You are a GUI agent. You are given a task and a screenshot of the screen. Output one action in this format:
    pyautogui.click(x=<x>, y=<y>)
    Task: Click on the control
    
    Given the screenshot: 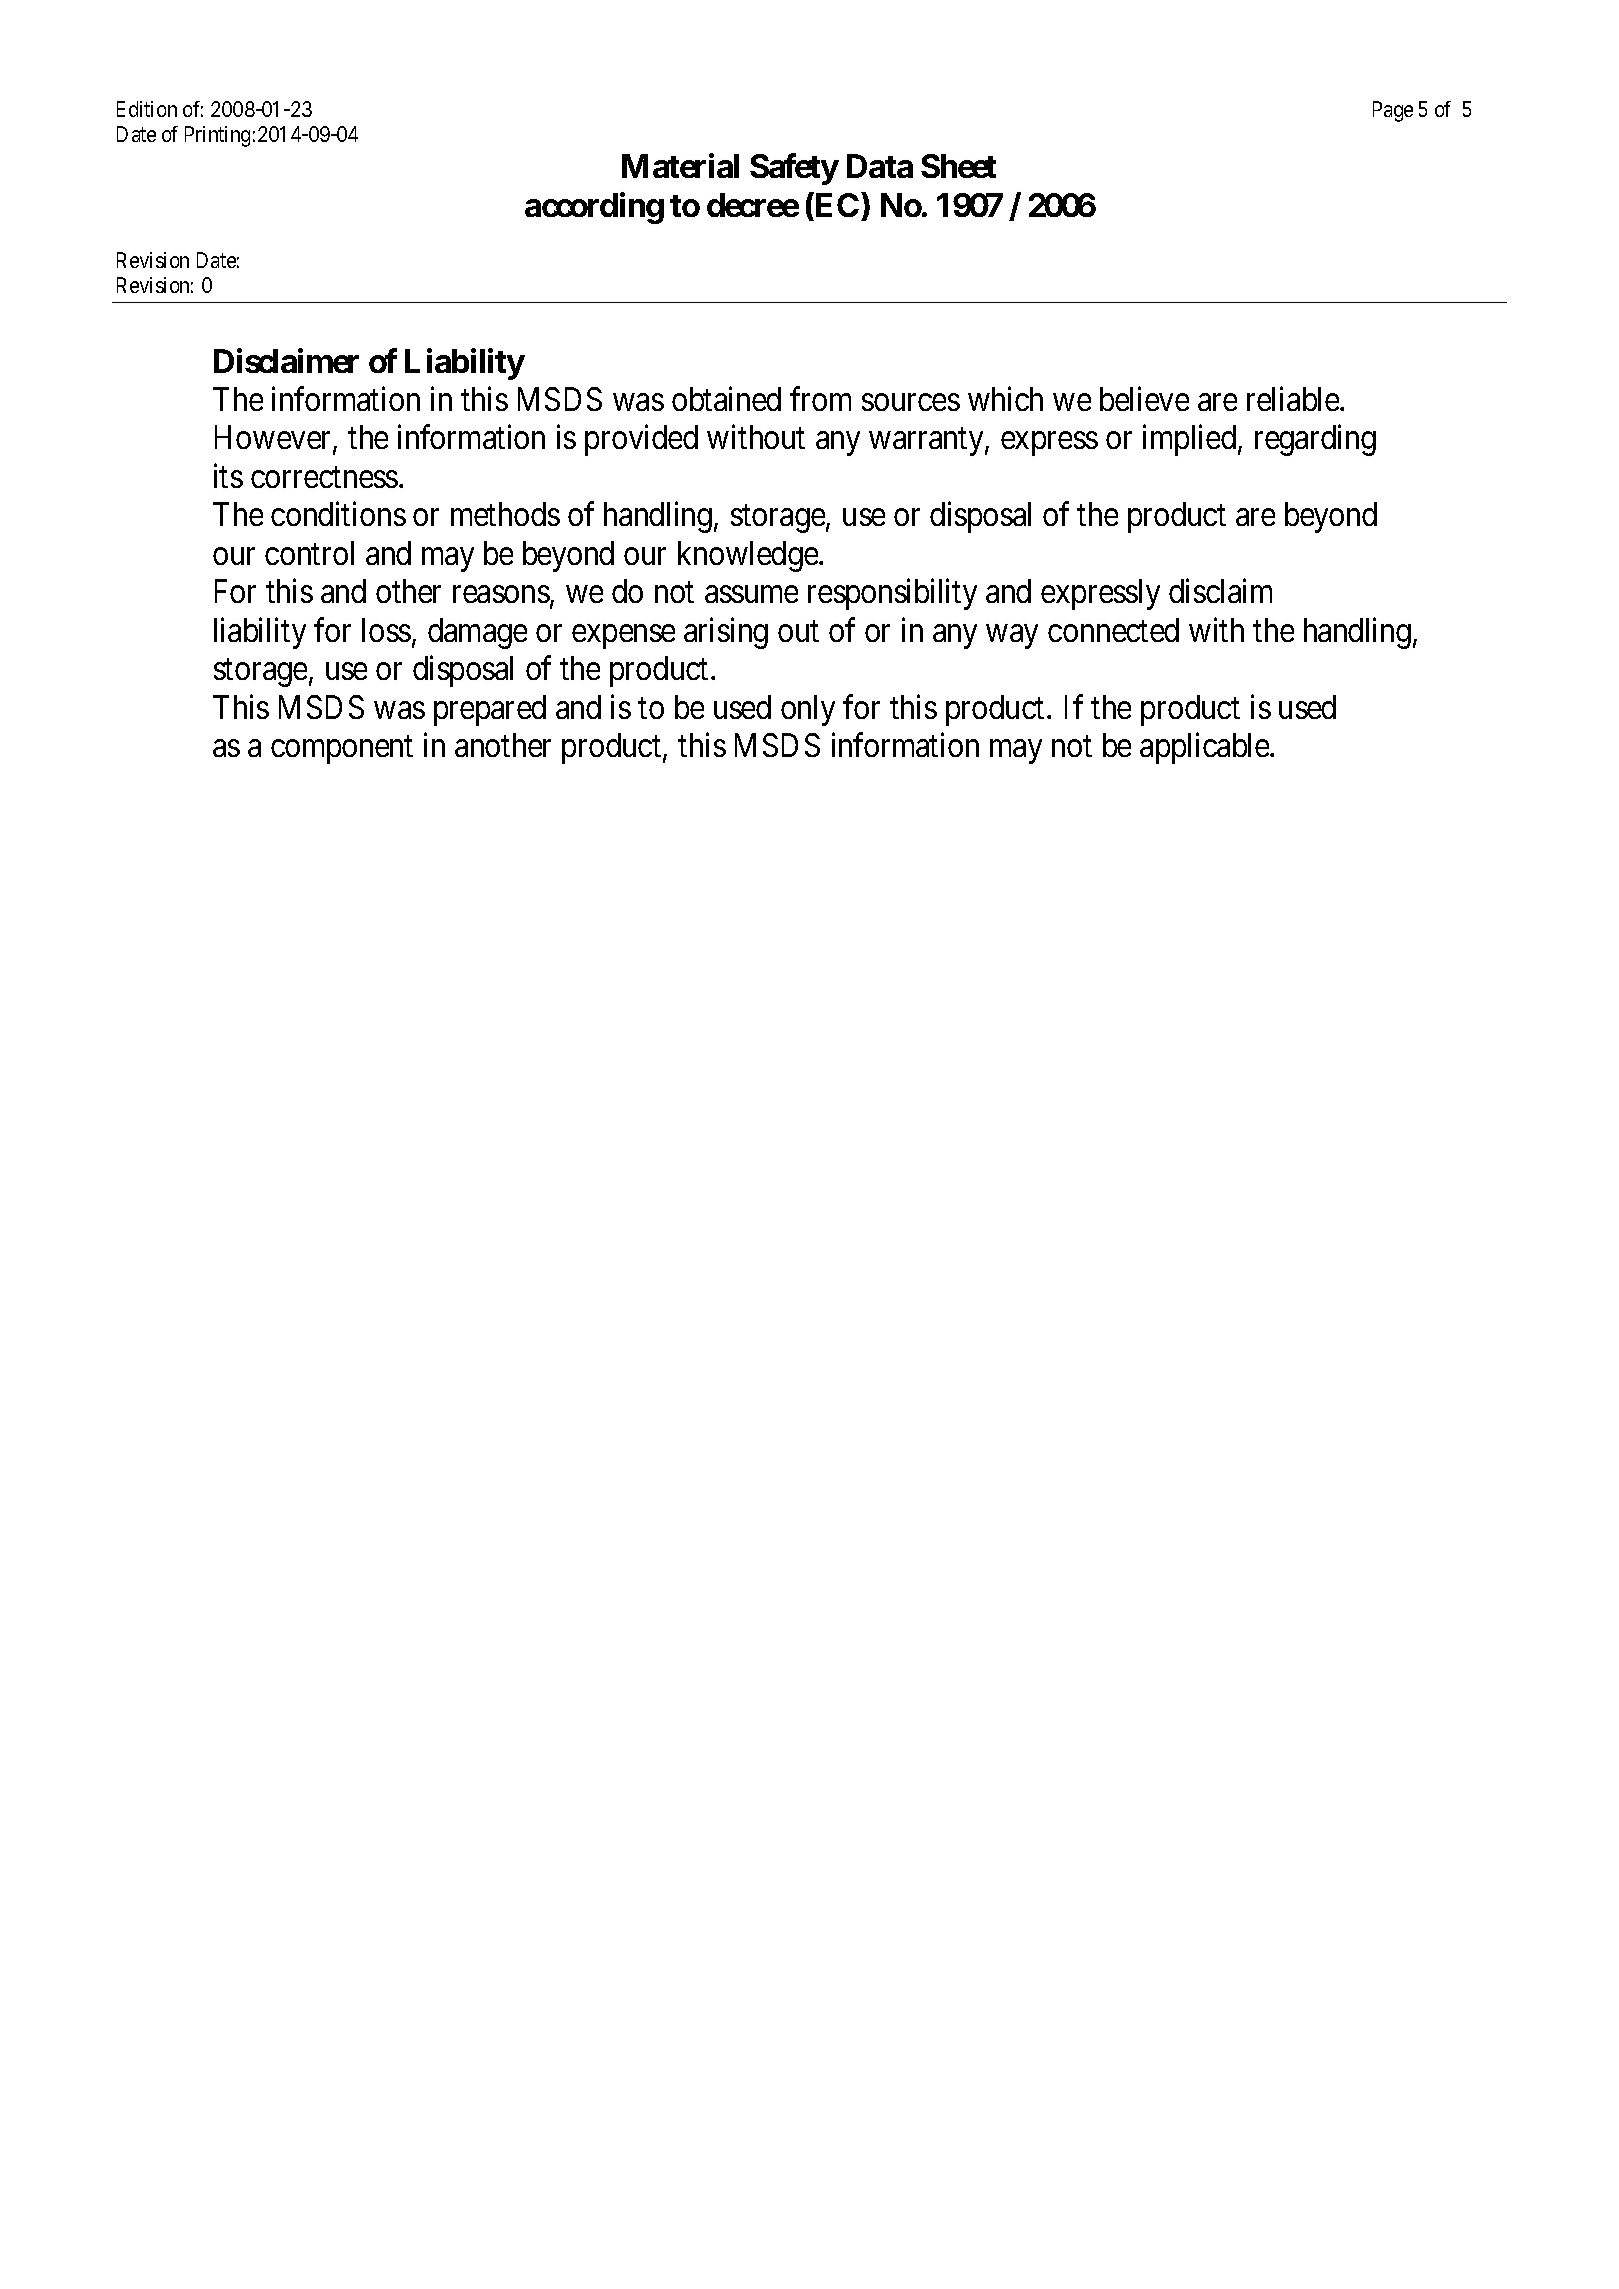 What is the action you would take?
    pyautogui.click(x=309, y=553)
